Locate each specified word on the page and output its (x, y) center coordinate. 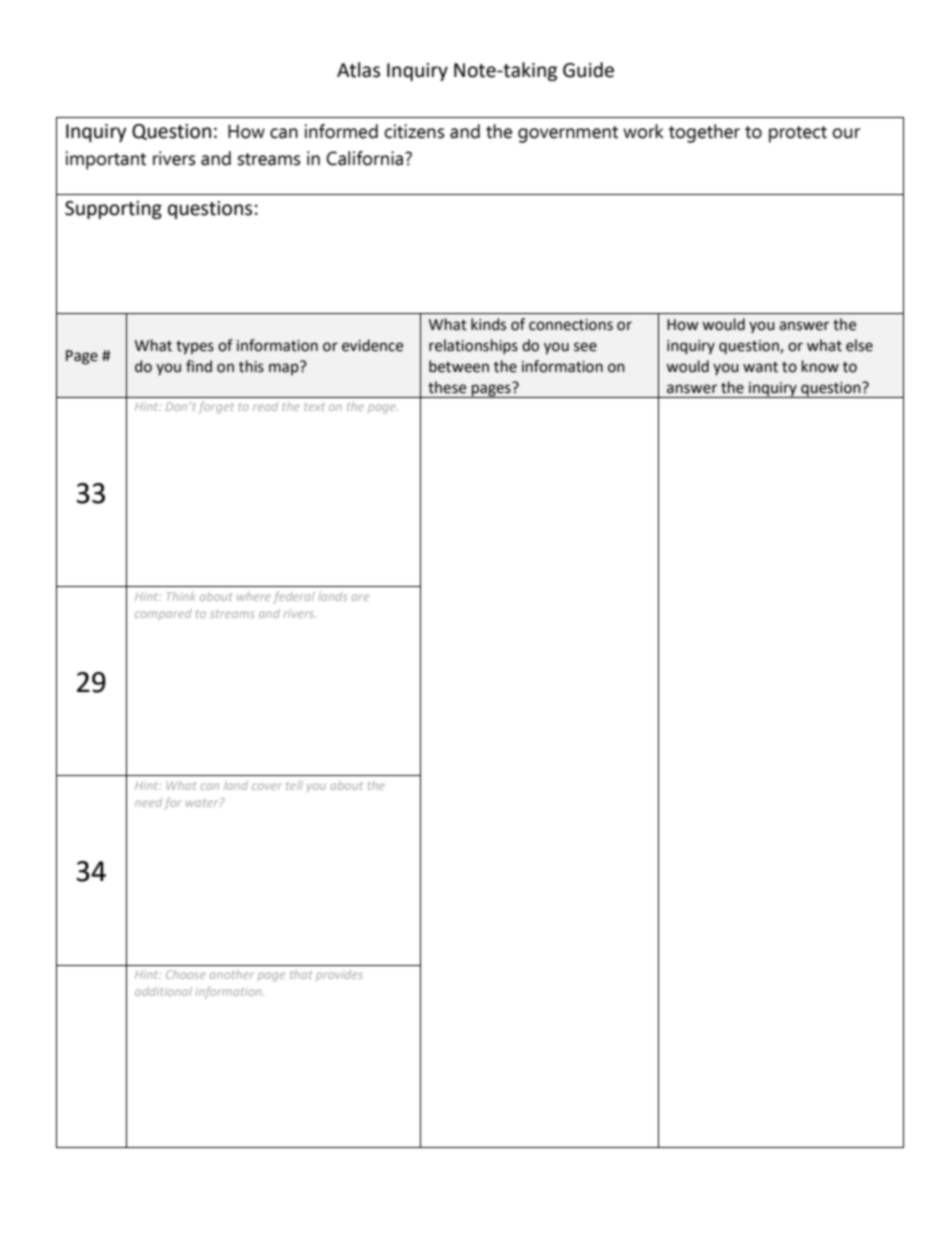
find (199, 366)
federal (294, 597)
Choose (186, 974)
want (760, 367)
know (820, 366)
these (447, 387)
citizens (414, 131)
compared (163, 614)
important (106, 160)
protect (798, 134)
